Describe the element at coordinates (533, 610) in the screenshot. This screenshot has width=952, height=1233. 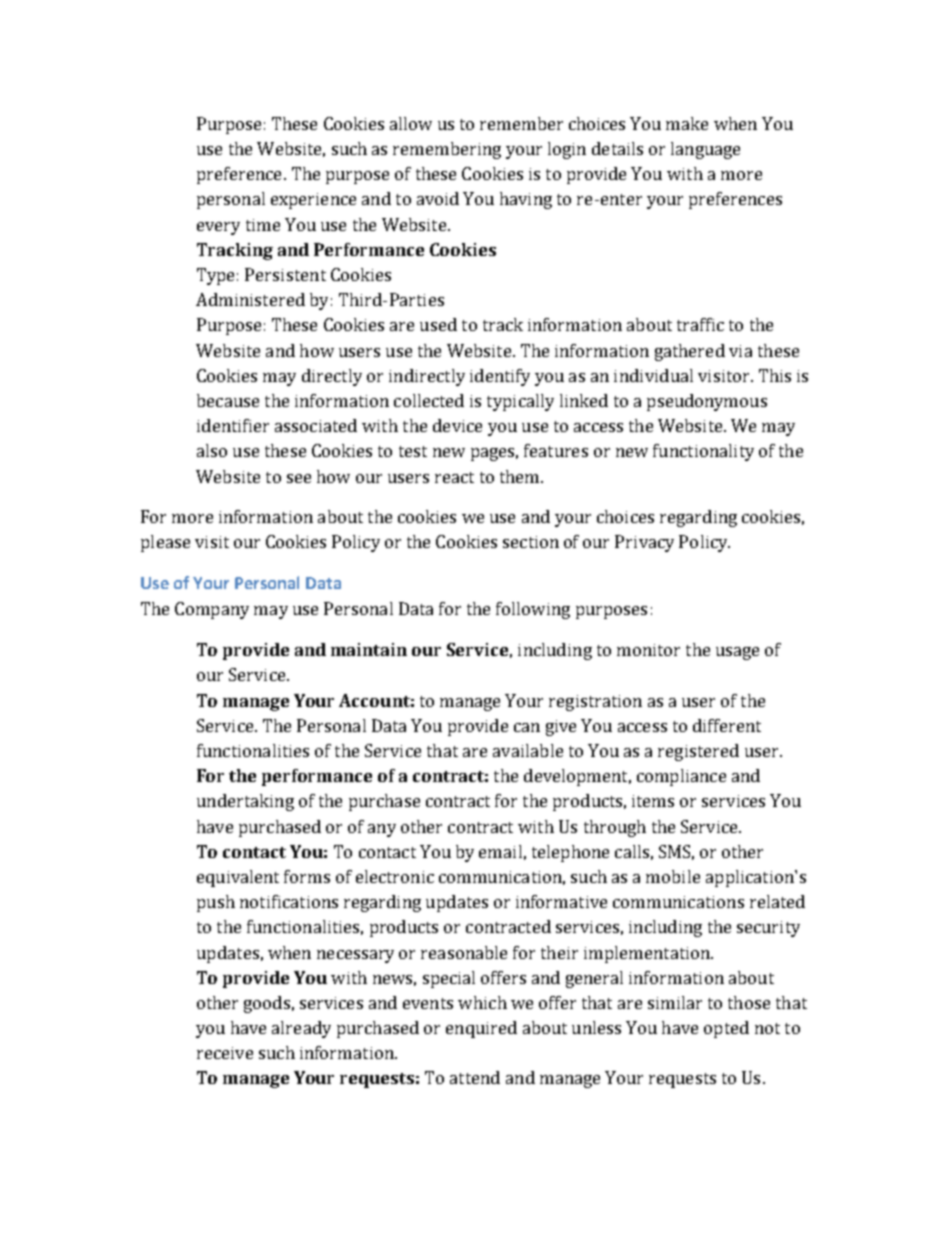
I see `following` at that location.
